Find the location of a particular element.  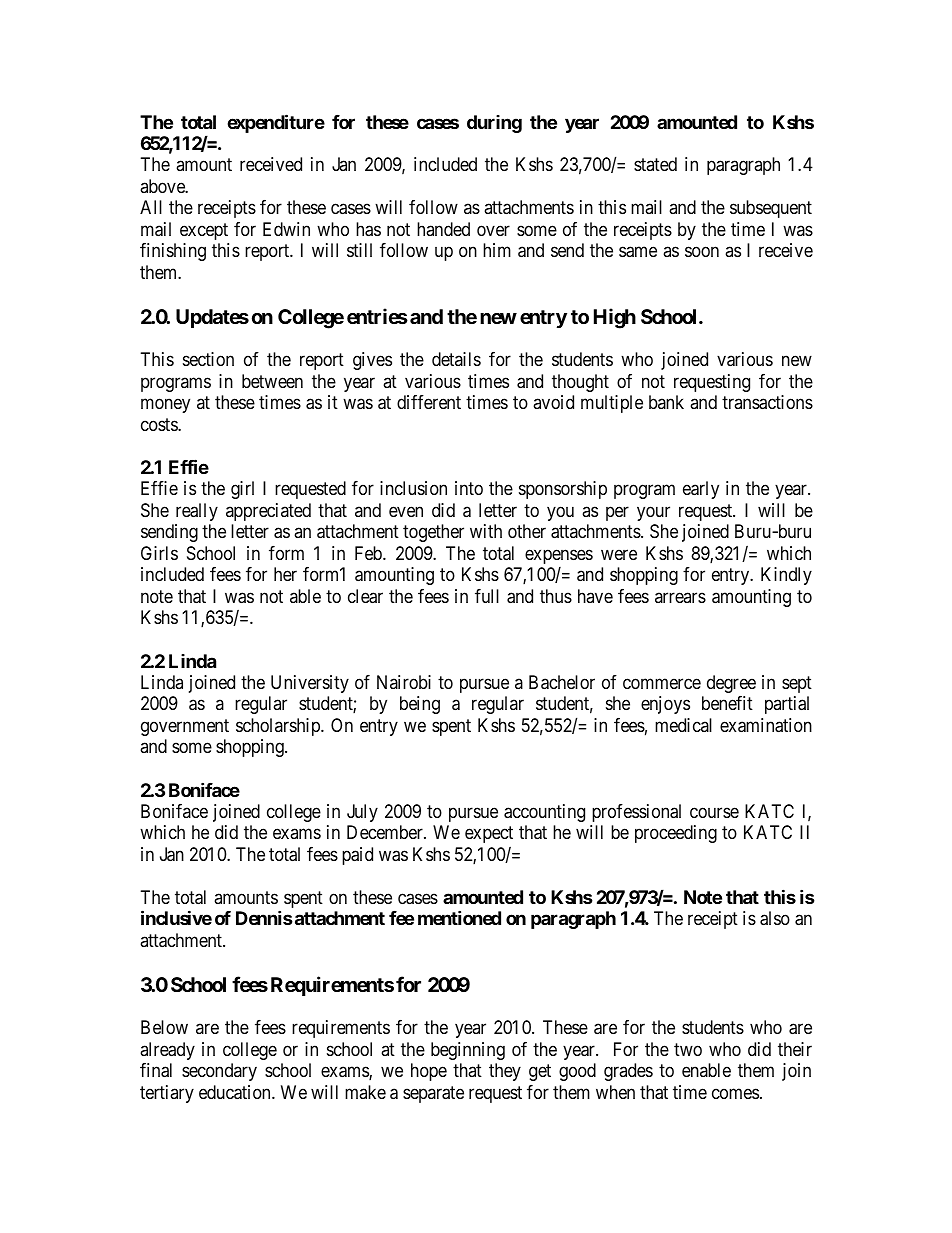

being is located at coordinates (420, 705).
